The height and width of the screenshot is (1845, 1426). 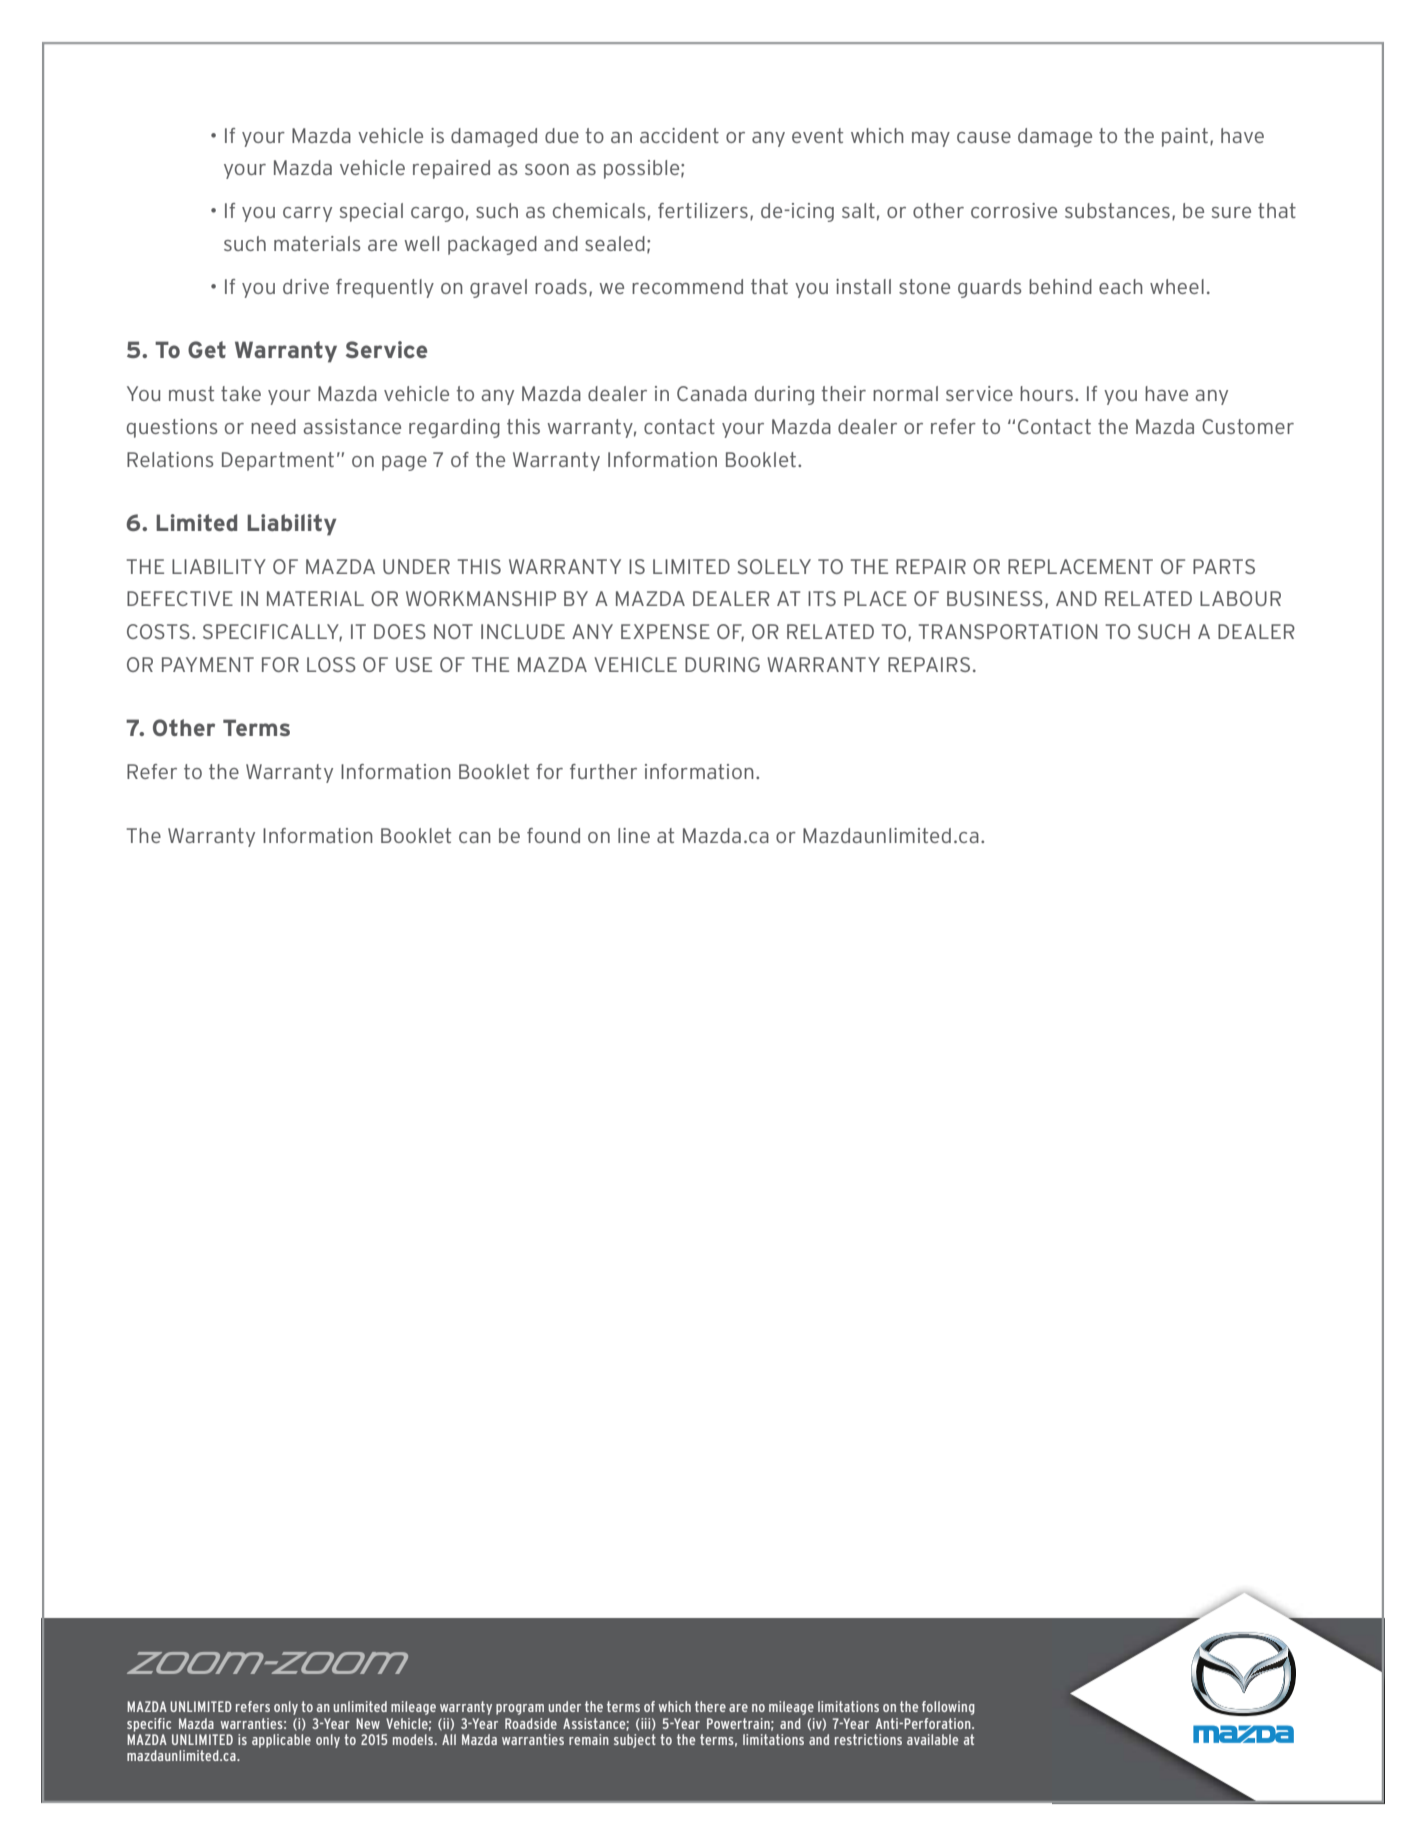 I want to click on line, so click(x=634, y=835).
